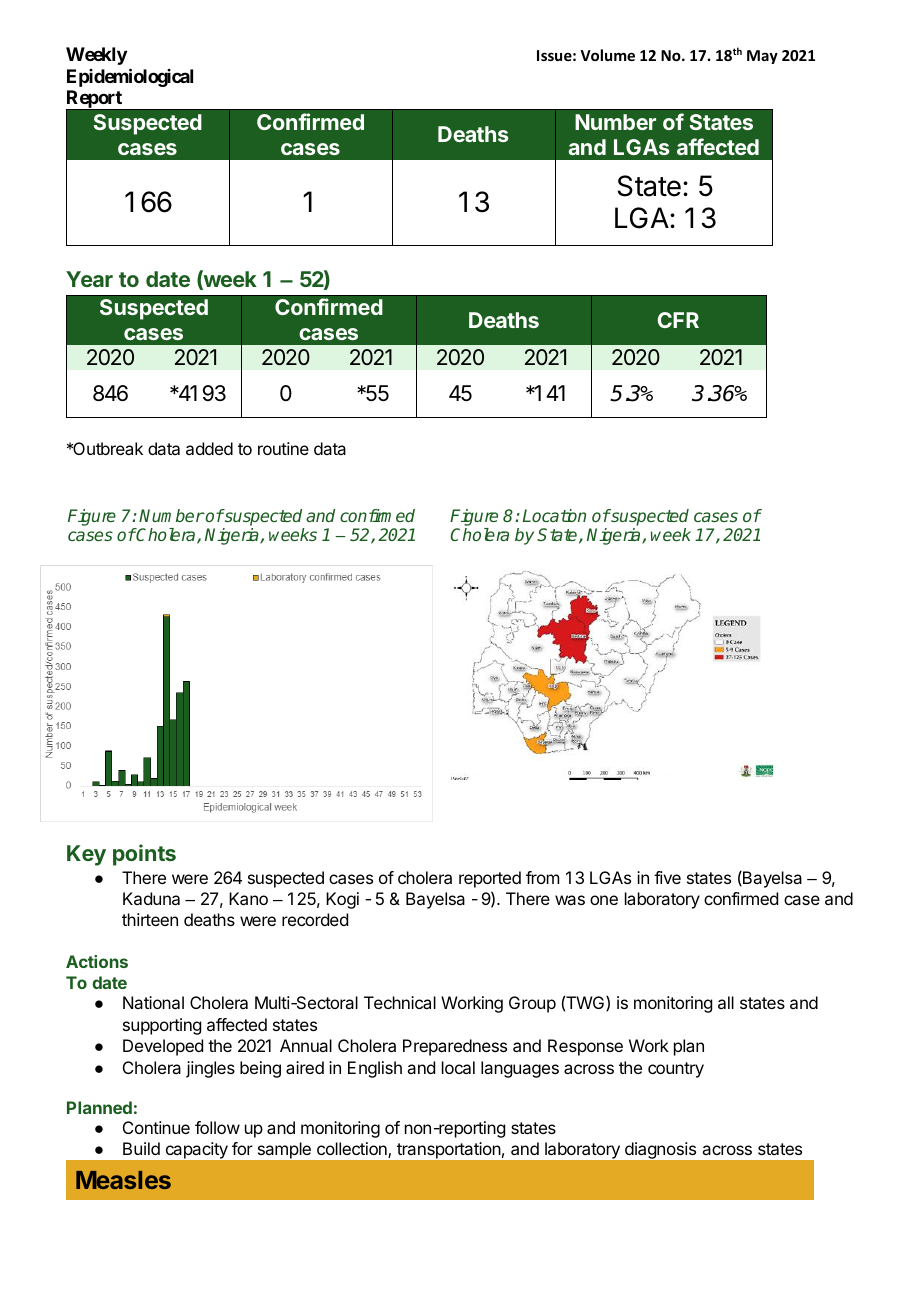  I want to click on country, so click(676, 1070).
